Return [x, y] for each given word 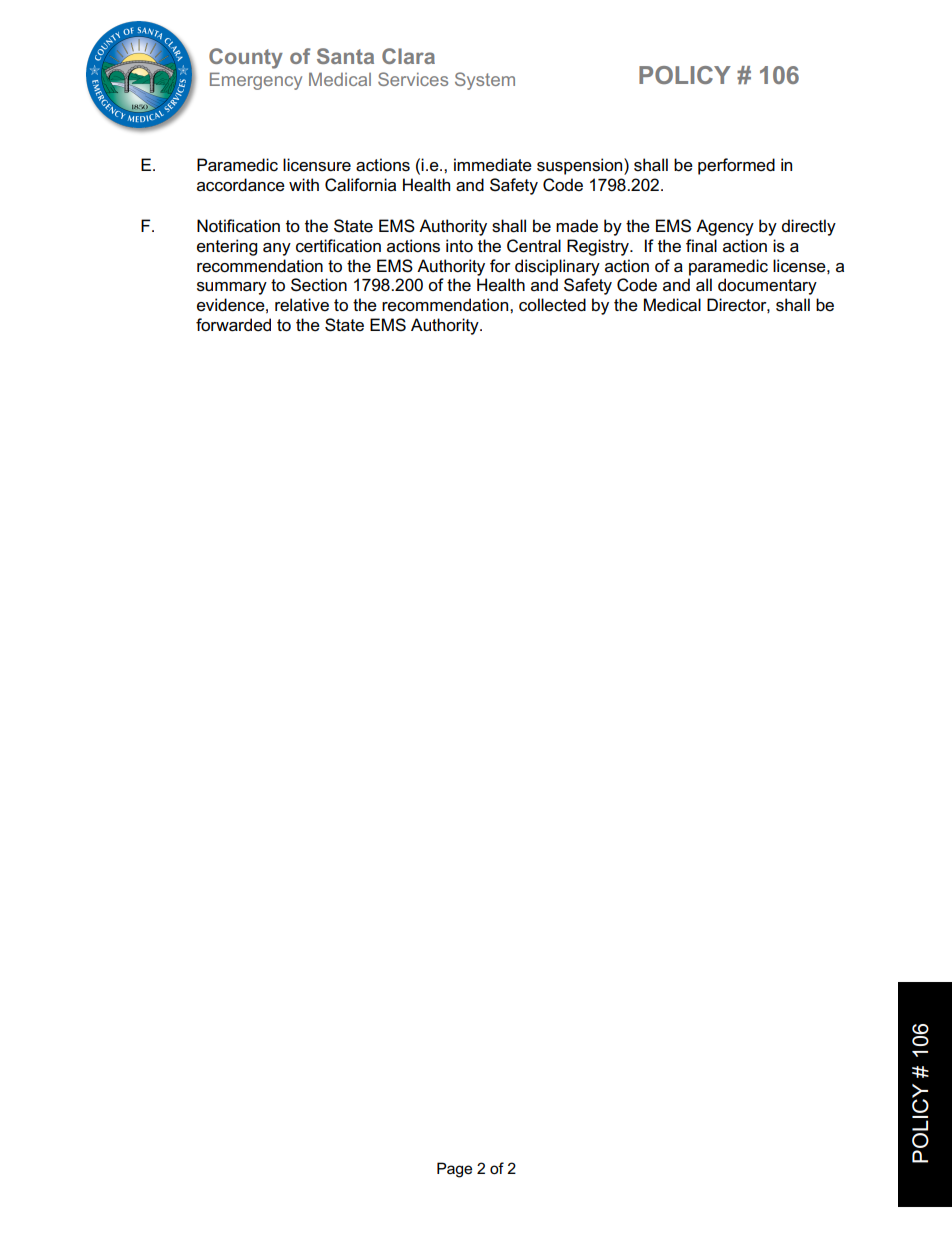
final [701, 245]
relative [302, 305]
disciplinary [557, 267]
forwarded [233, 325]
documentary [767, 286]
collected [552, 305]
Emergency [256, 81]
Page [454, 1170]
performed [736, 166]
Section [319, 285]
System [485, 81]
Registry [599, 247]
